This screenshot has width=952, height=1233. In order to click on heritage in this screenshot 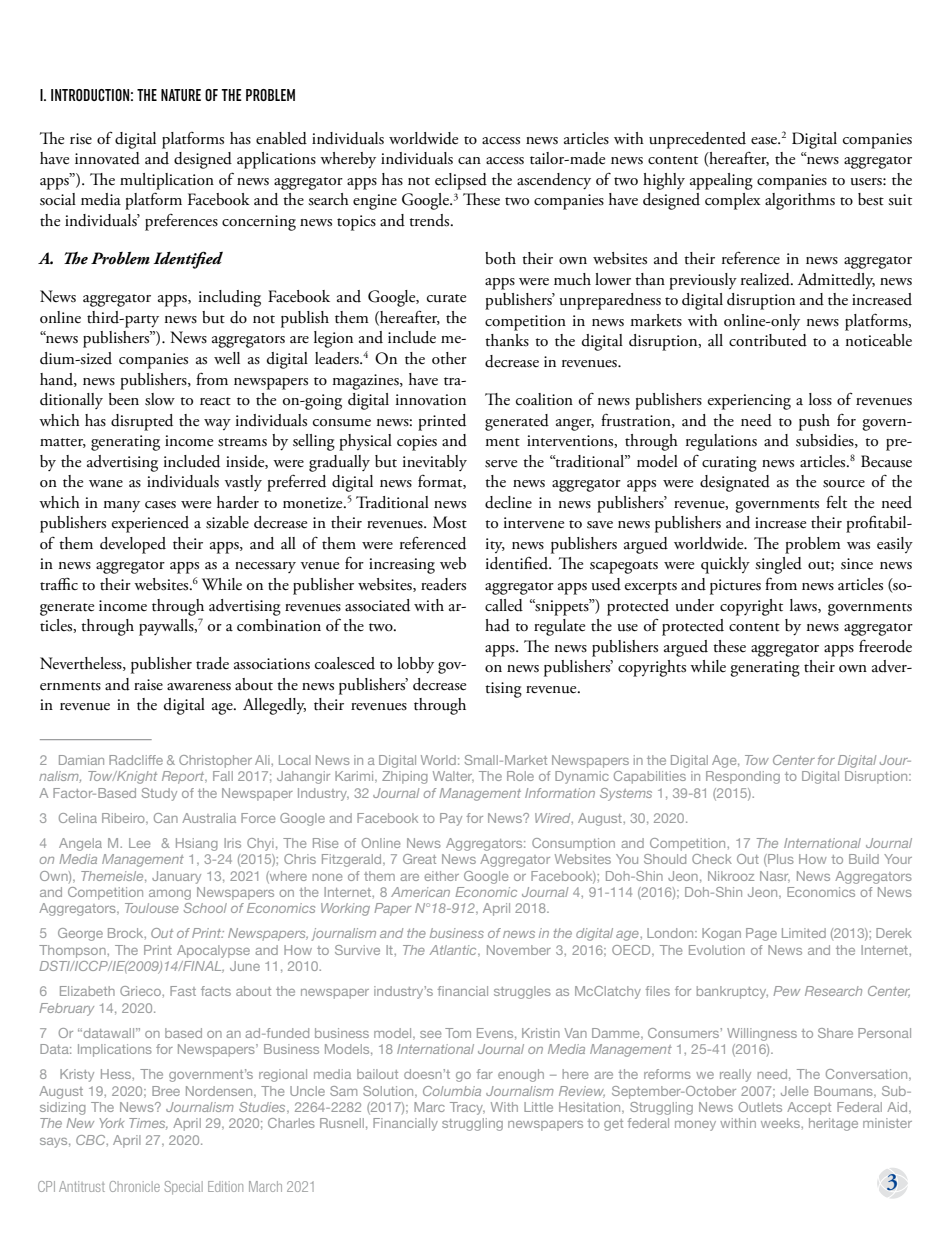, I will do `click(833, 1124)`.
